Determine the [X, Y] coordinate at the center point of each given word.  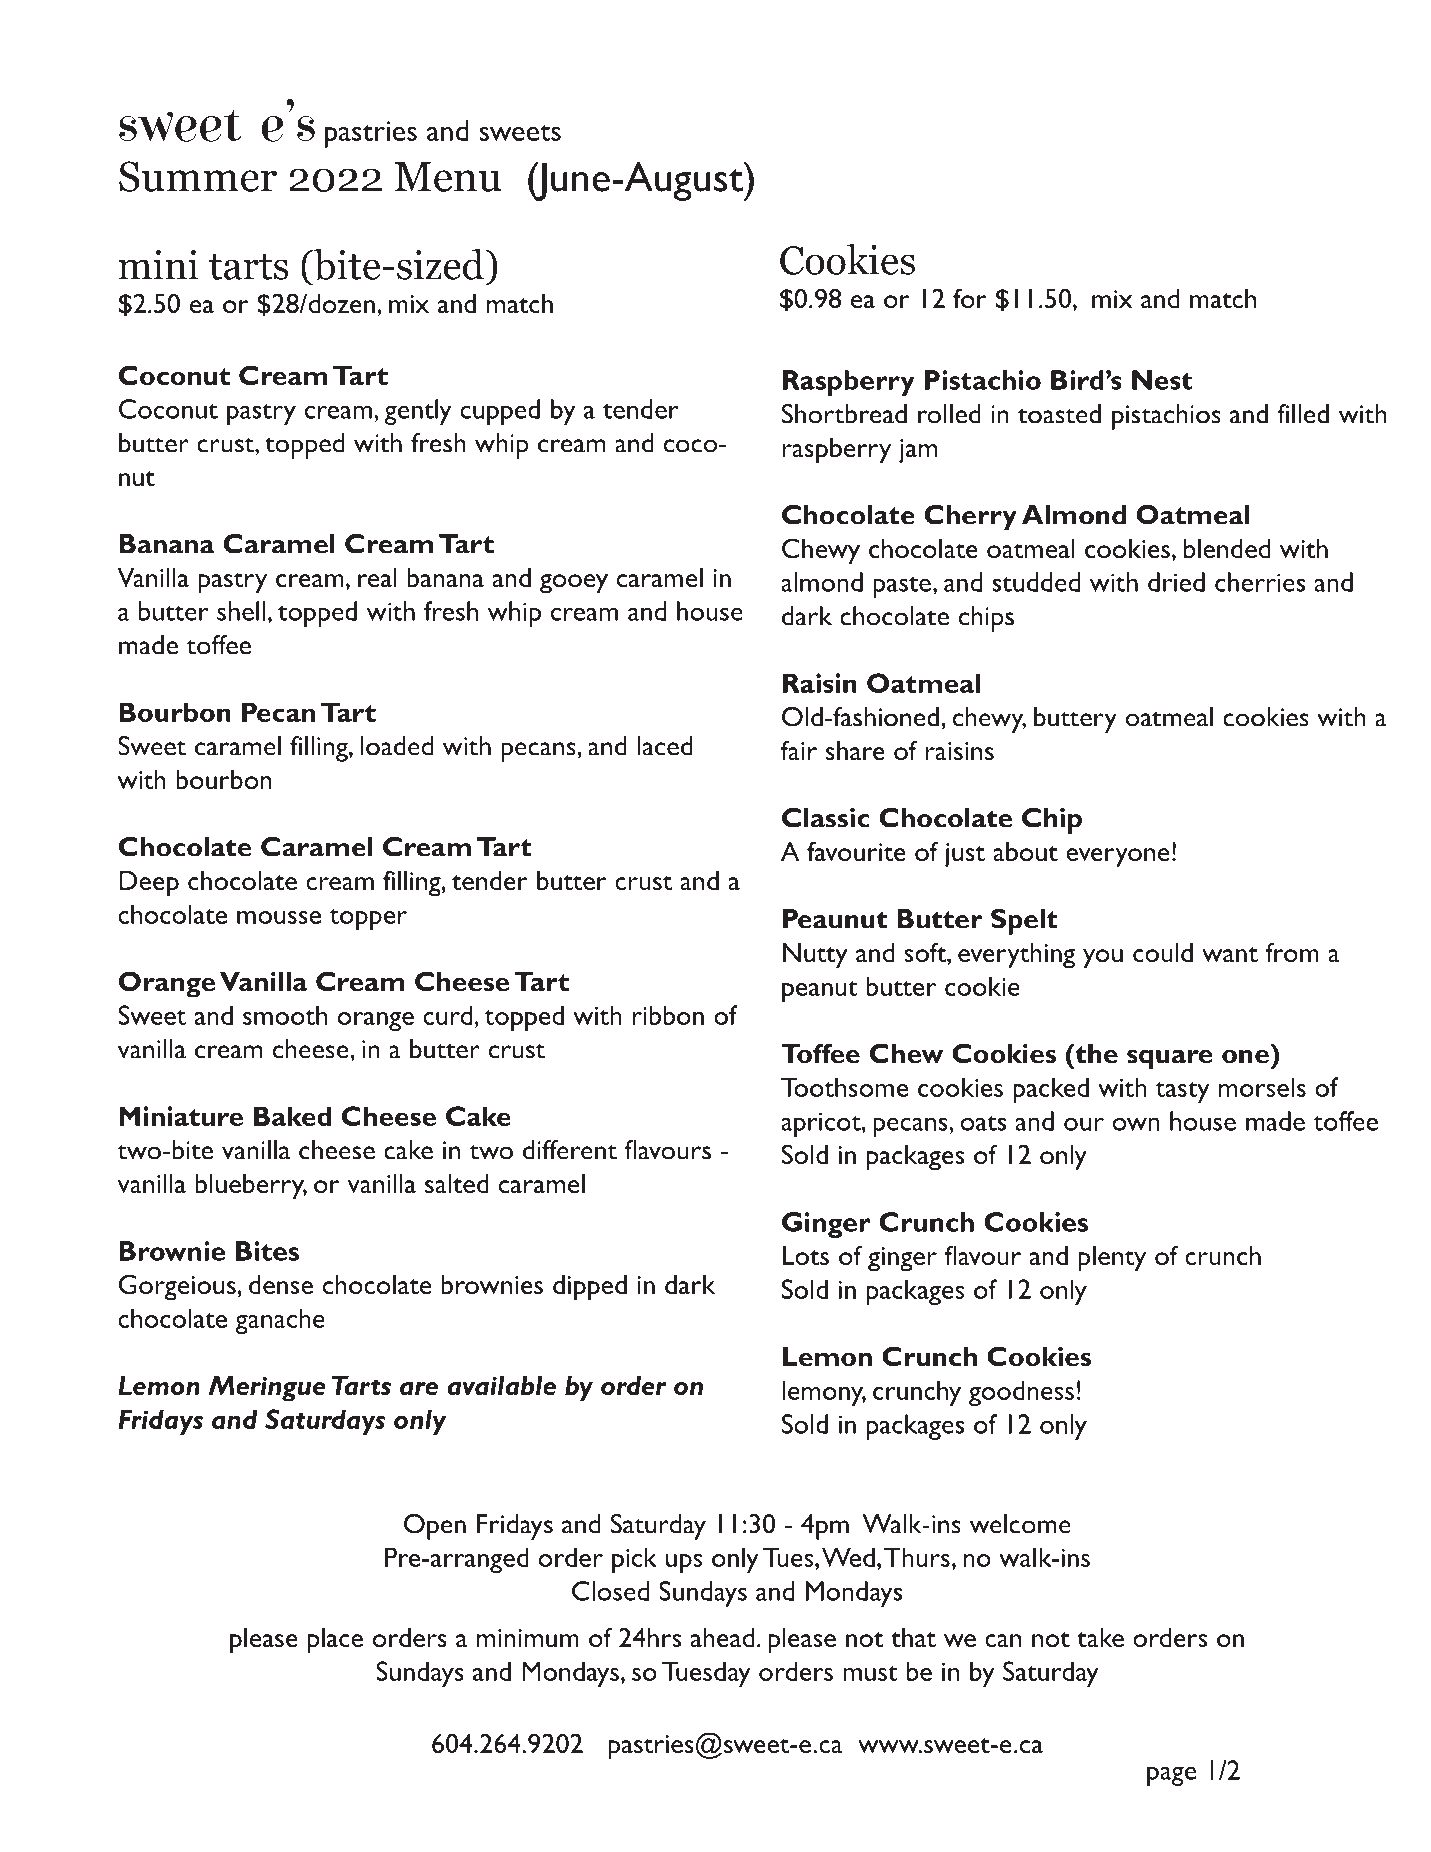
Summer [198, 176]
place [335, 1641]
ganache [280, 1321]
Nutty [815, 956]
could [1163, 952]
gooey [574, 584]
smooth [285, 1015]
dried [1176, 582]
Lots [806, 1255]
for [970, 298]
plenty [1112, 1259]
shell [241, 611]
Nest [1162, 380]
